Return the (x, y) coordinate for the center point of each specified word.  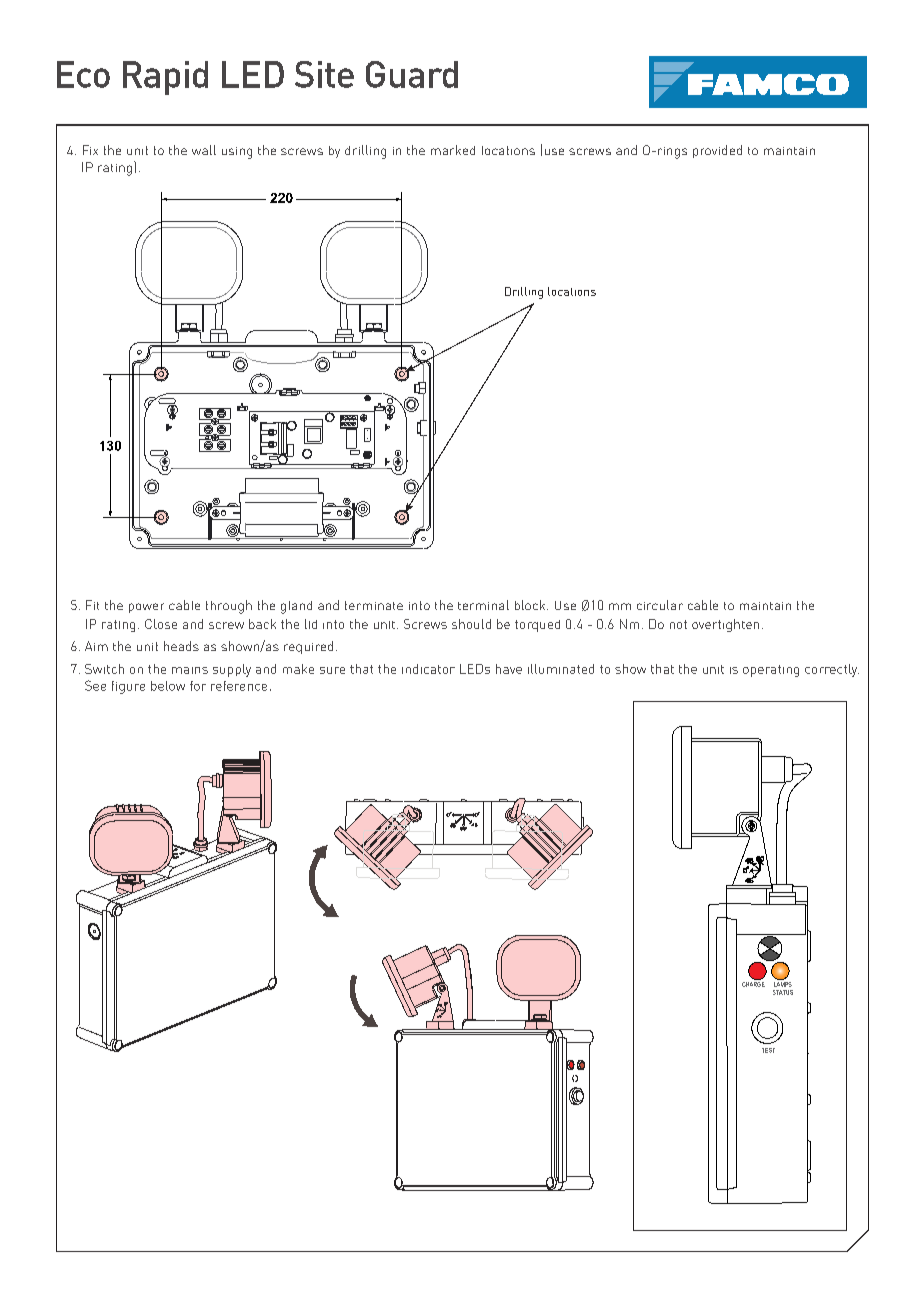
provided (717, 151)
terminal (483, 605)
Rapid (165, 78)
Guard (412, 74)
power (146, 608)
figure (128, 687)
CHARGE (753, 983)
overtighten (725, 625)
